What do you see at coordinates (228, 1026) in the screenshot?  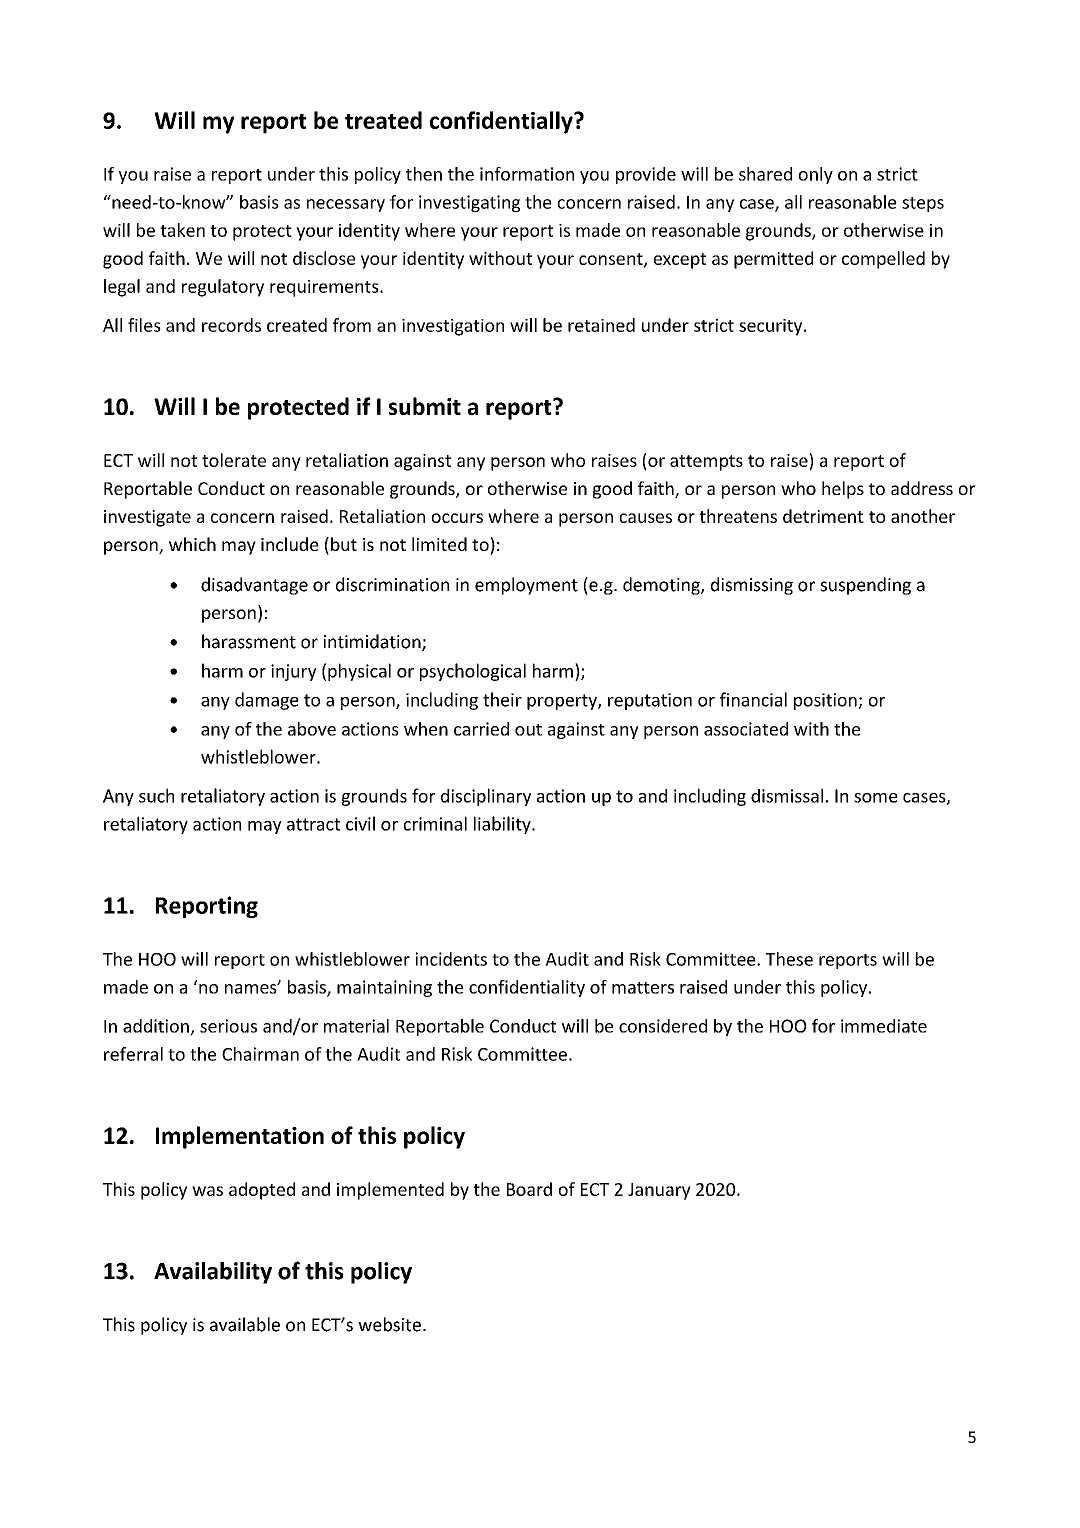 I see `serious` at bounding box center [228, 1026].
